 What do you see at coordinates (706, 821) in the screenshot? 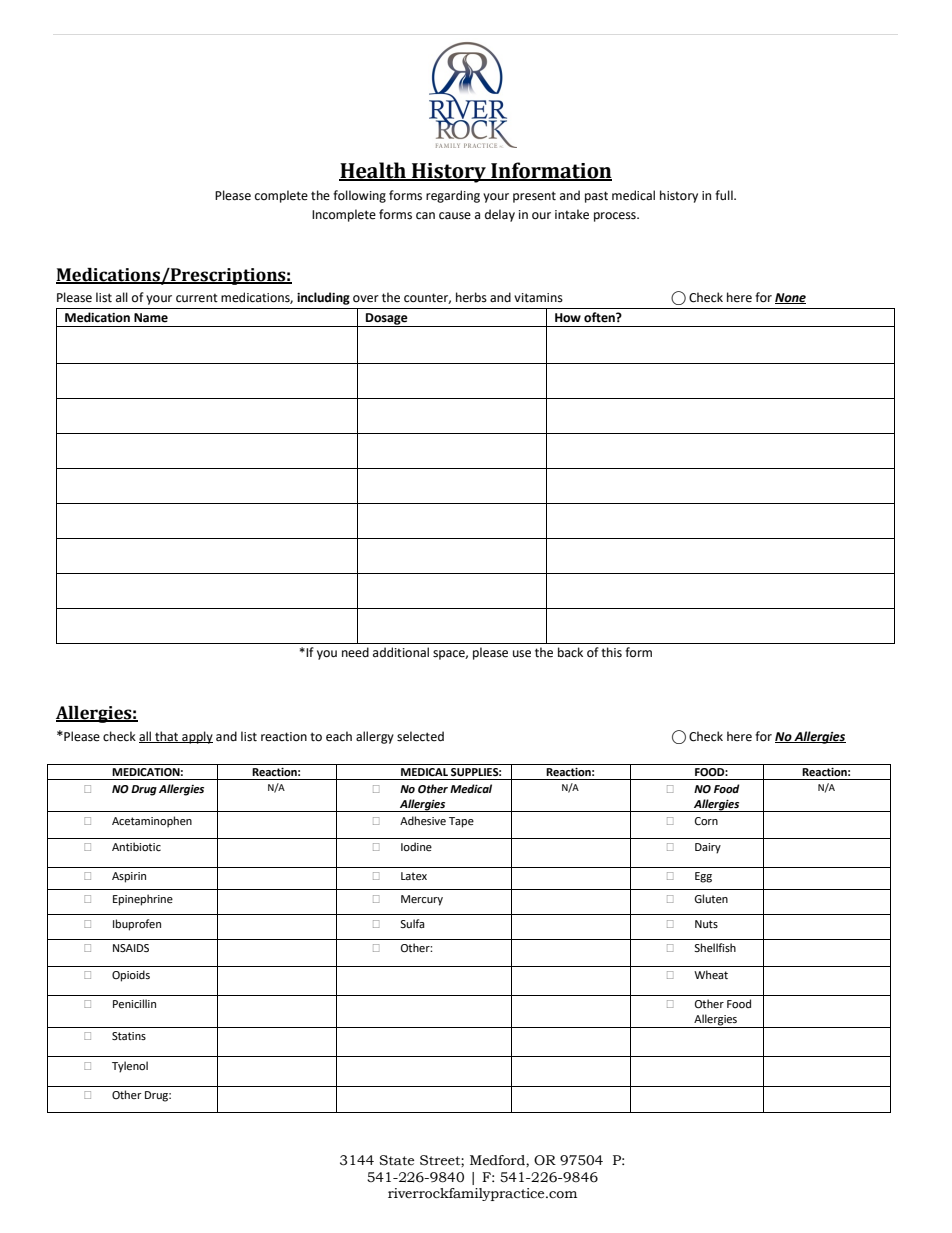
I see `Corn` at bounding box center [706, 821].
